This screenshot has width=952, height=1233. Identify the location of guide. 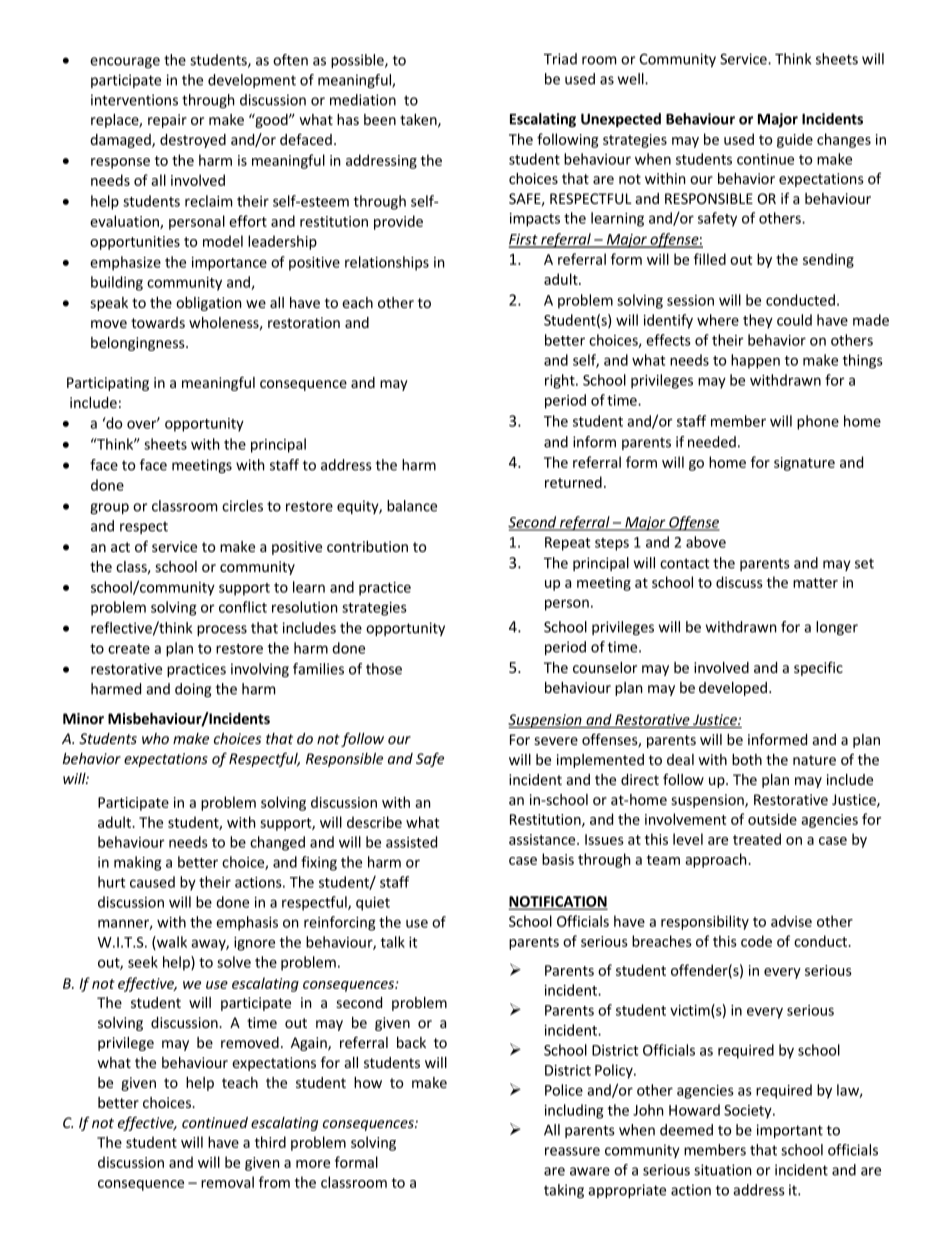
(795, 140).
